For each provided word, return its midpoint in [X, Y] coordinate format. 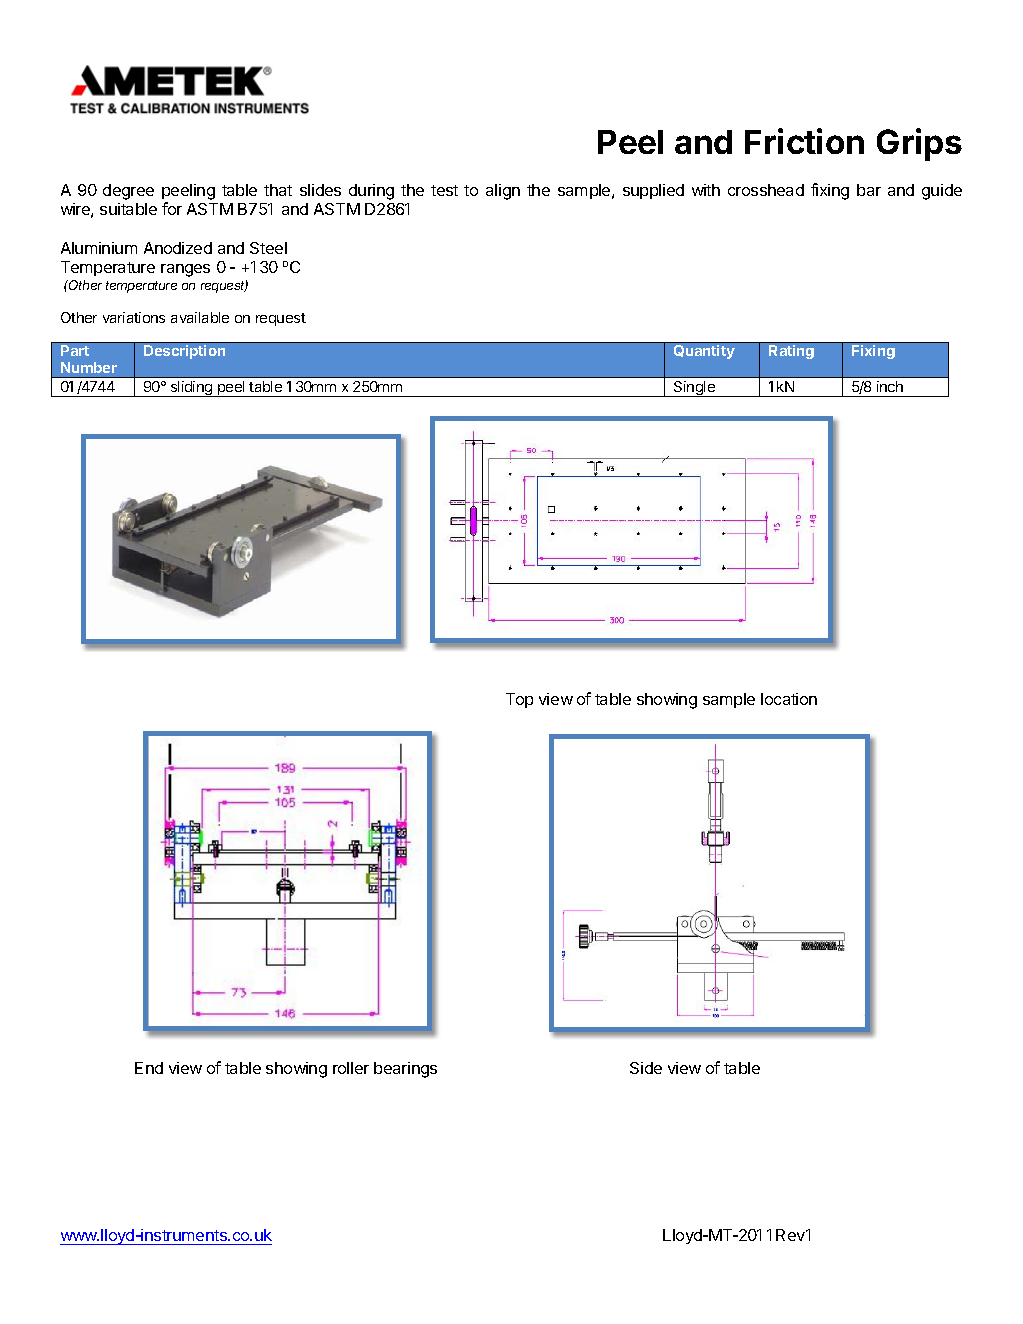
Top [519, 700]
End [149, 1068]
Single [694, 389]
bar [869, 190]
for [172, 208]
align [503, 192]
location [789, 699]
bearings [405, 1070]
